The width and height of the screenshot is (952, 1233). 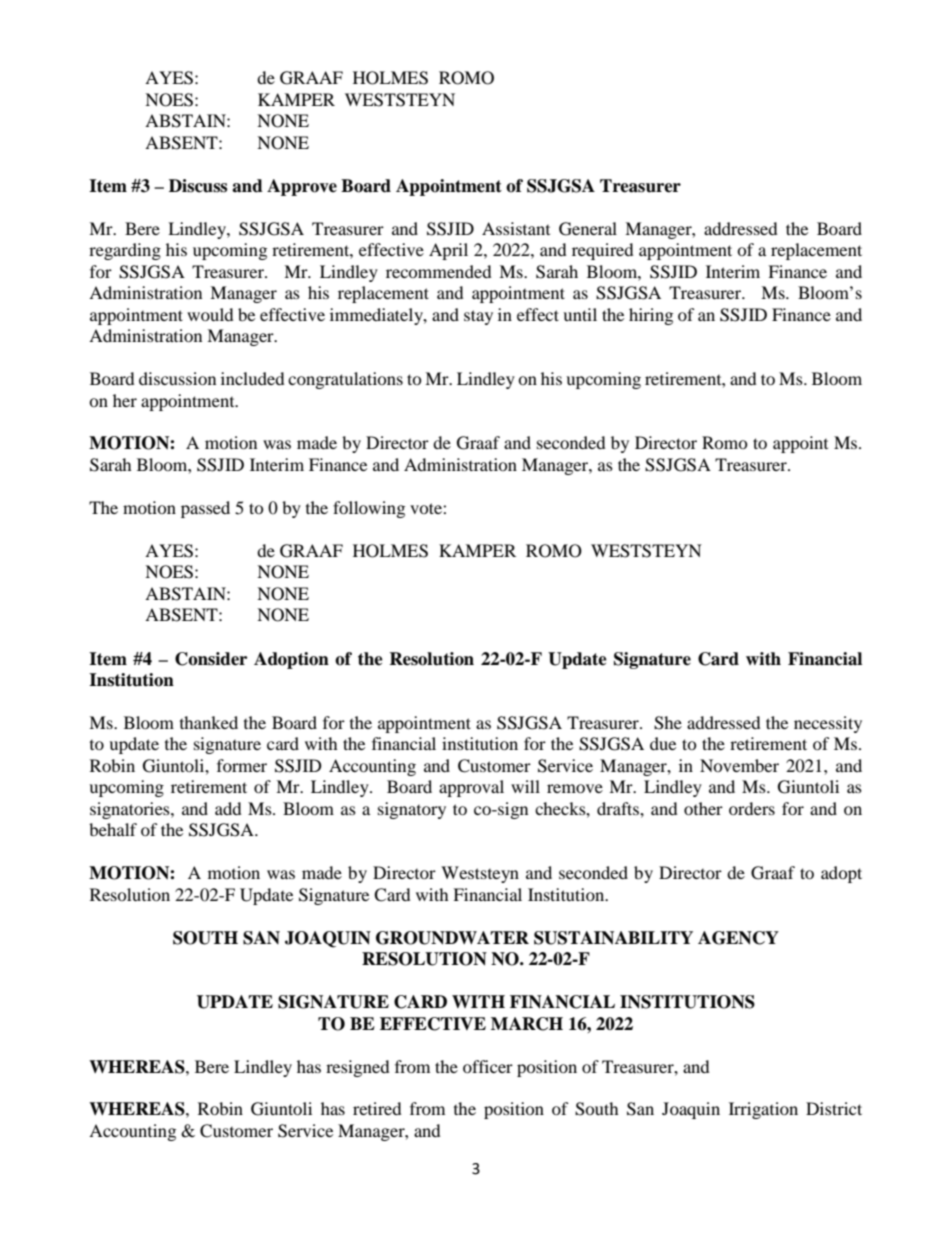 What do you see at coordinates (369, 509) in the screenshot?
I see `following` at bounding box center [369, 509].
